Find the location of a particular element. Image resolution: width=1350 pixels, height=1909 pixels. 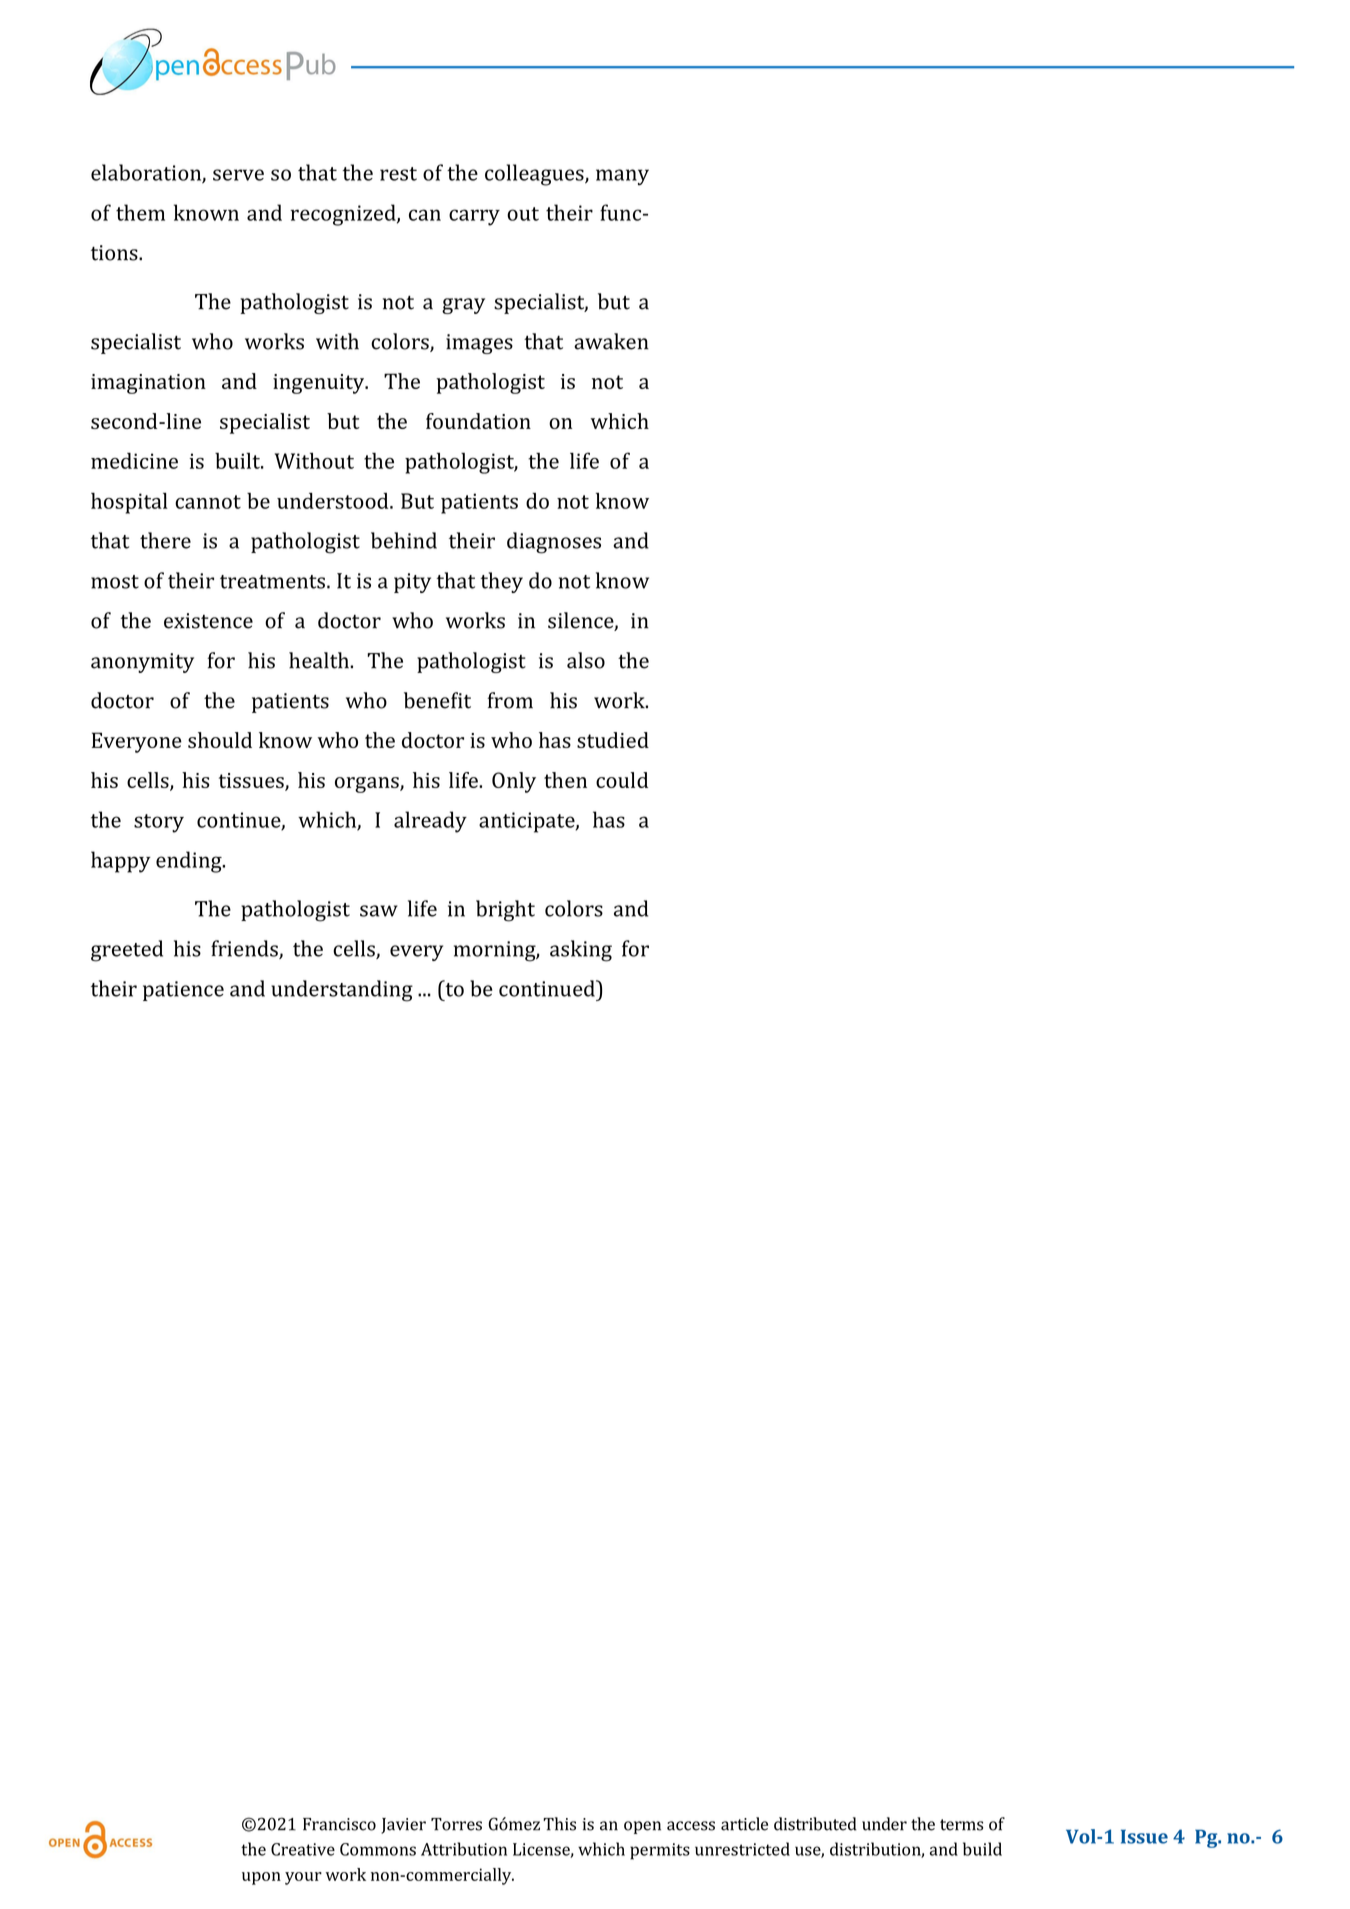

studied is located at coordinates (613, 740).
